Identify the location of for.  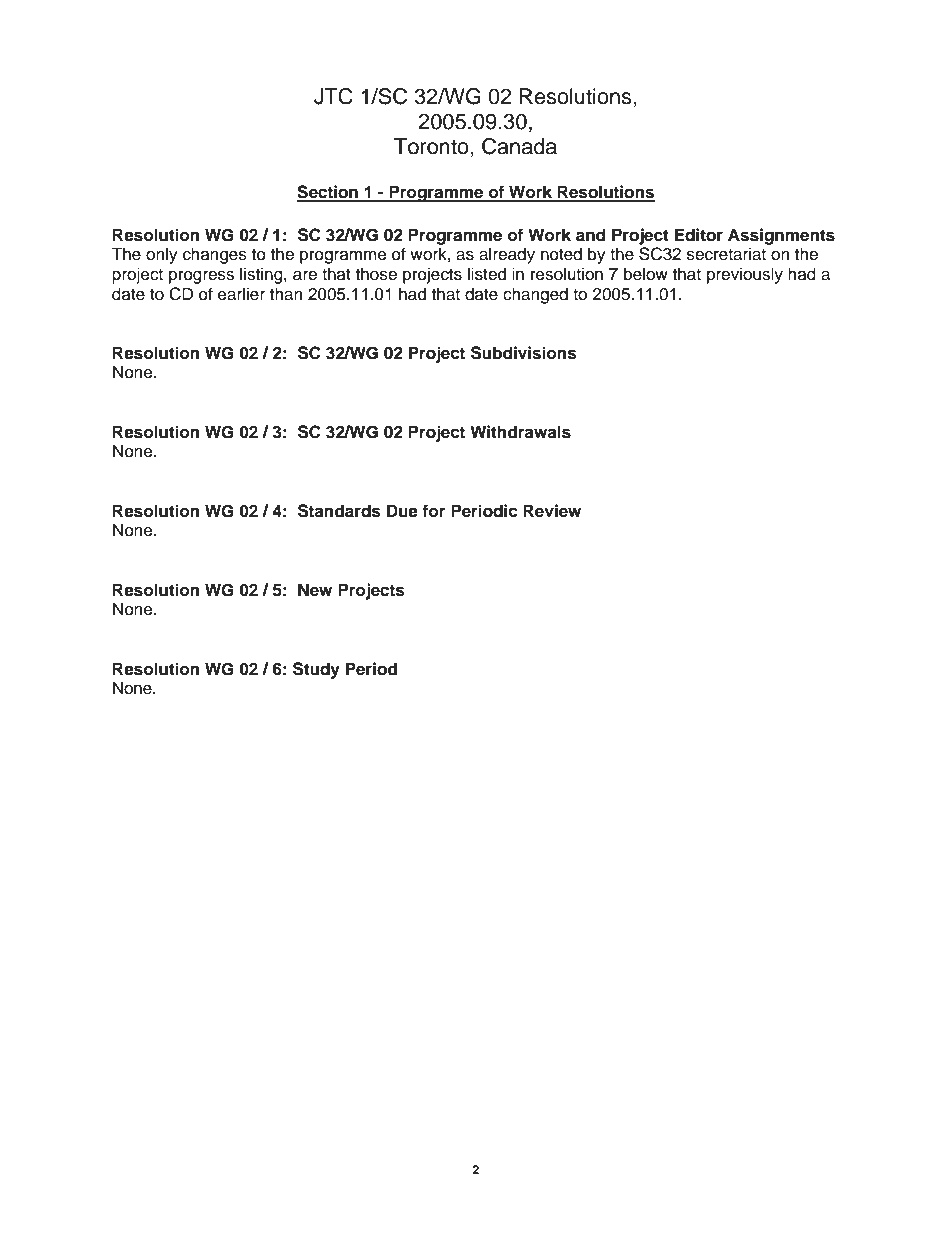
(433, 511).
